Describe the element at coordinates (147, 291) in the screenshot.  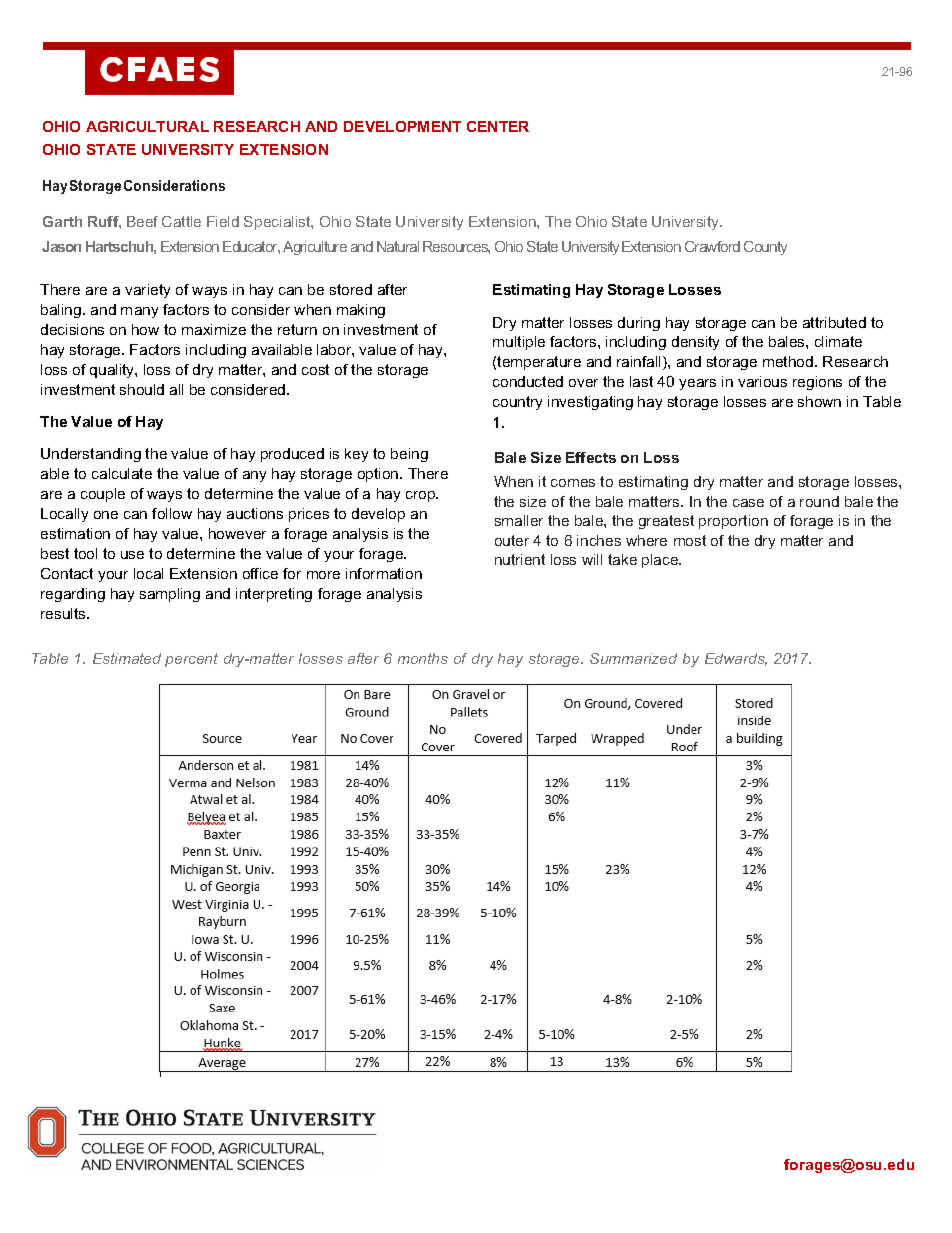
I see `variety` at that location.
